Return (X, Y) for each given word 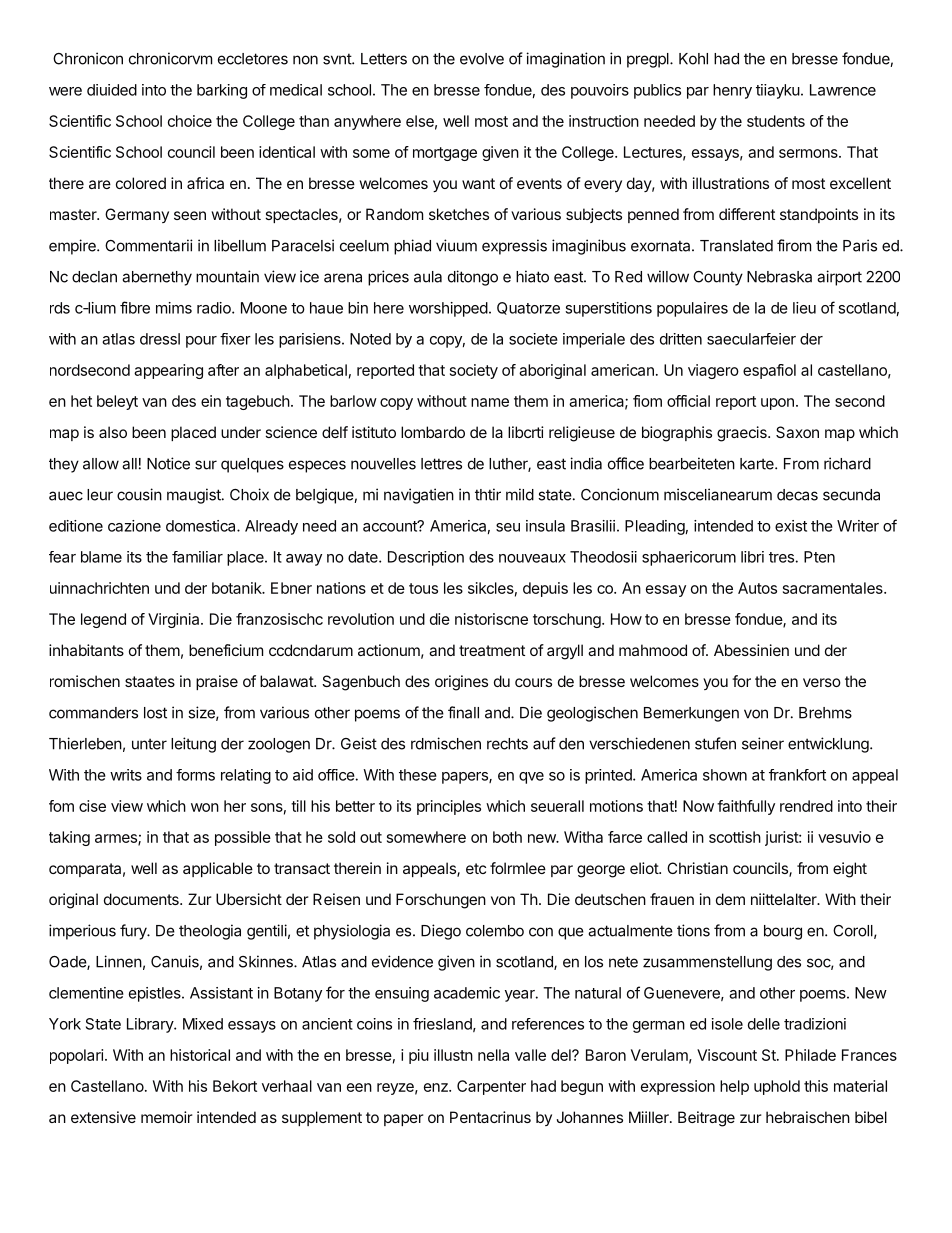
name (490, 402)
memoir (167, 1117)
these (418, 775)
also (113, 432)
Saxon (797, 432)
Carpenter (491, 1087)
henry (732, 91)
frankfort (797, 775)
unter (149, 744)
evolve (482, 59)
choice (190, 121)
